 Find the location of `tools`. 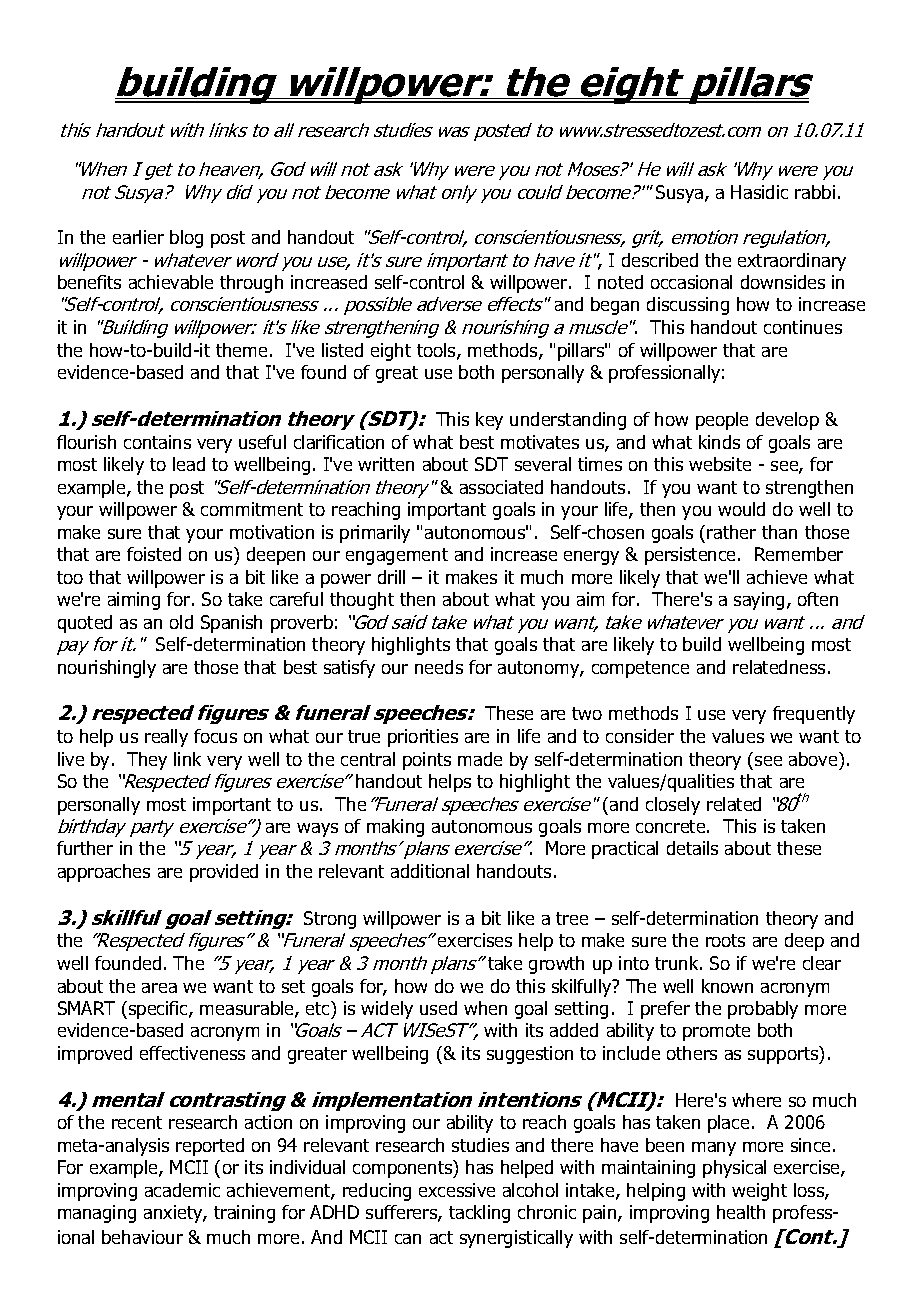

tools is located at coordinates (437, 351).
